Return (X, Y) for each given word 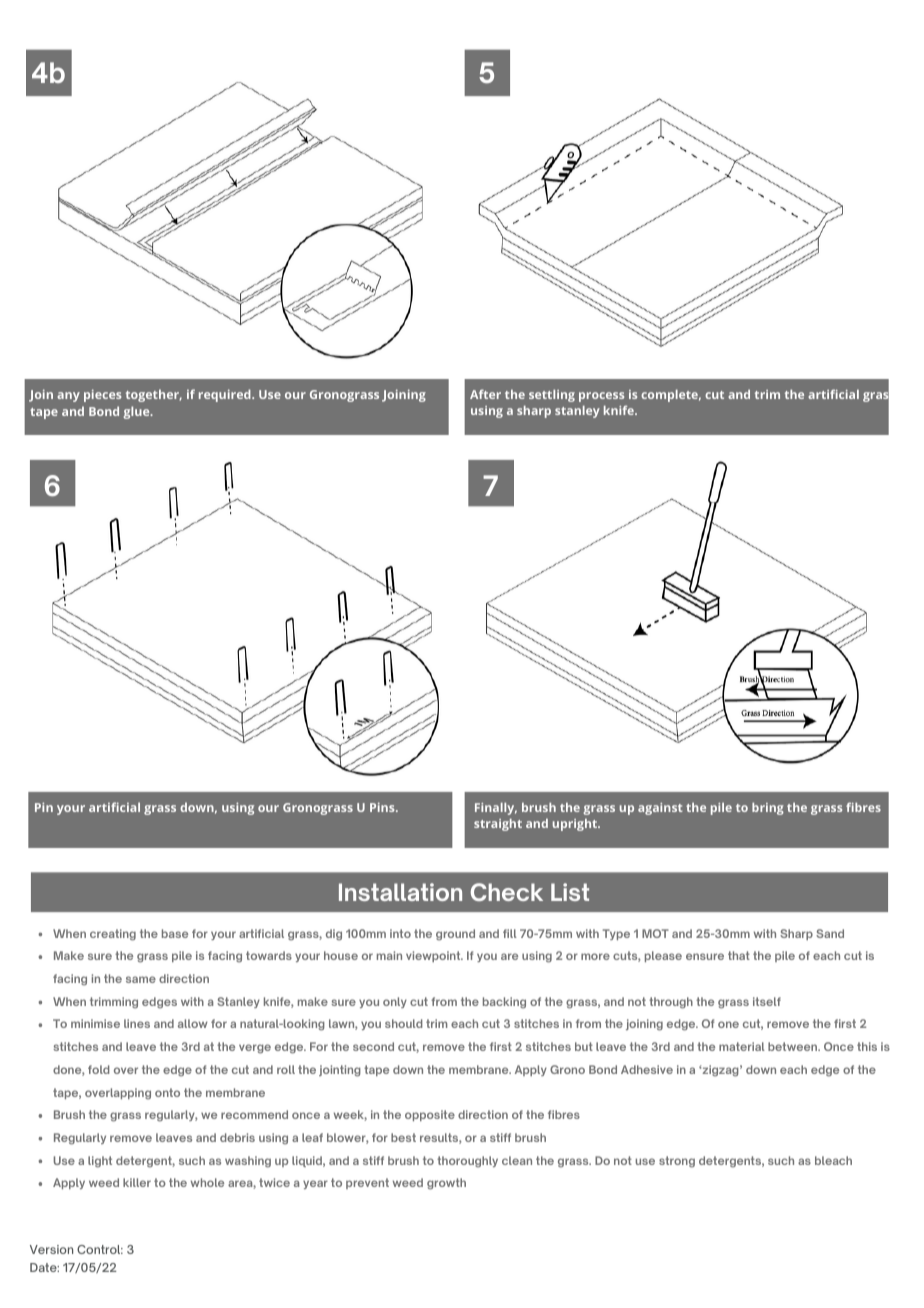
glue (137, 412)
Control (100, 1249)
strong (677, 1162)
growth (446, 1184)
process (601, 397)
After (485, 394)
